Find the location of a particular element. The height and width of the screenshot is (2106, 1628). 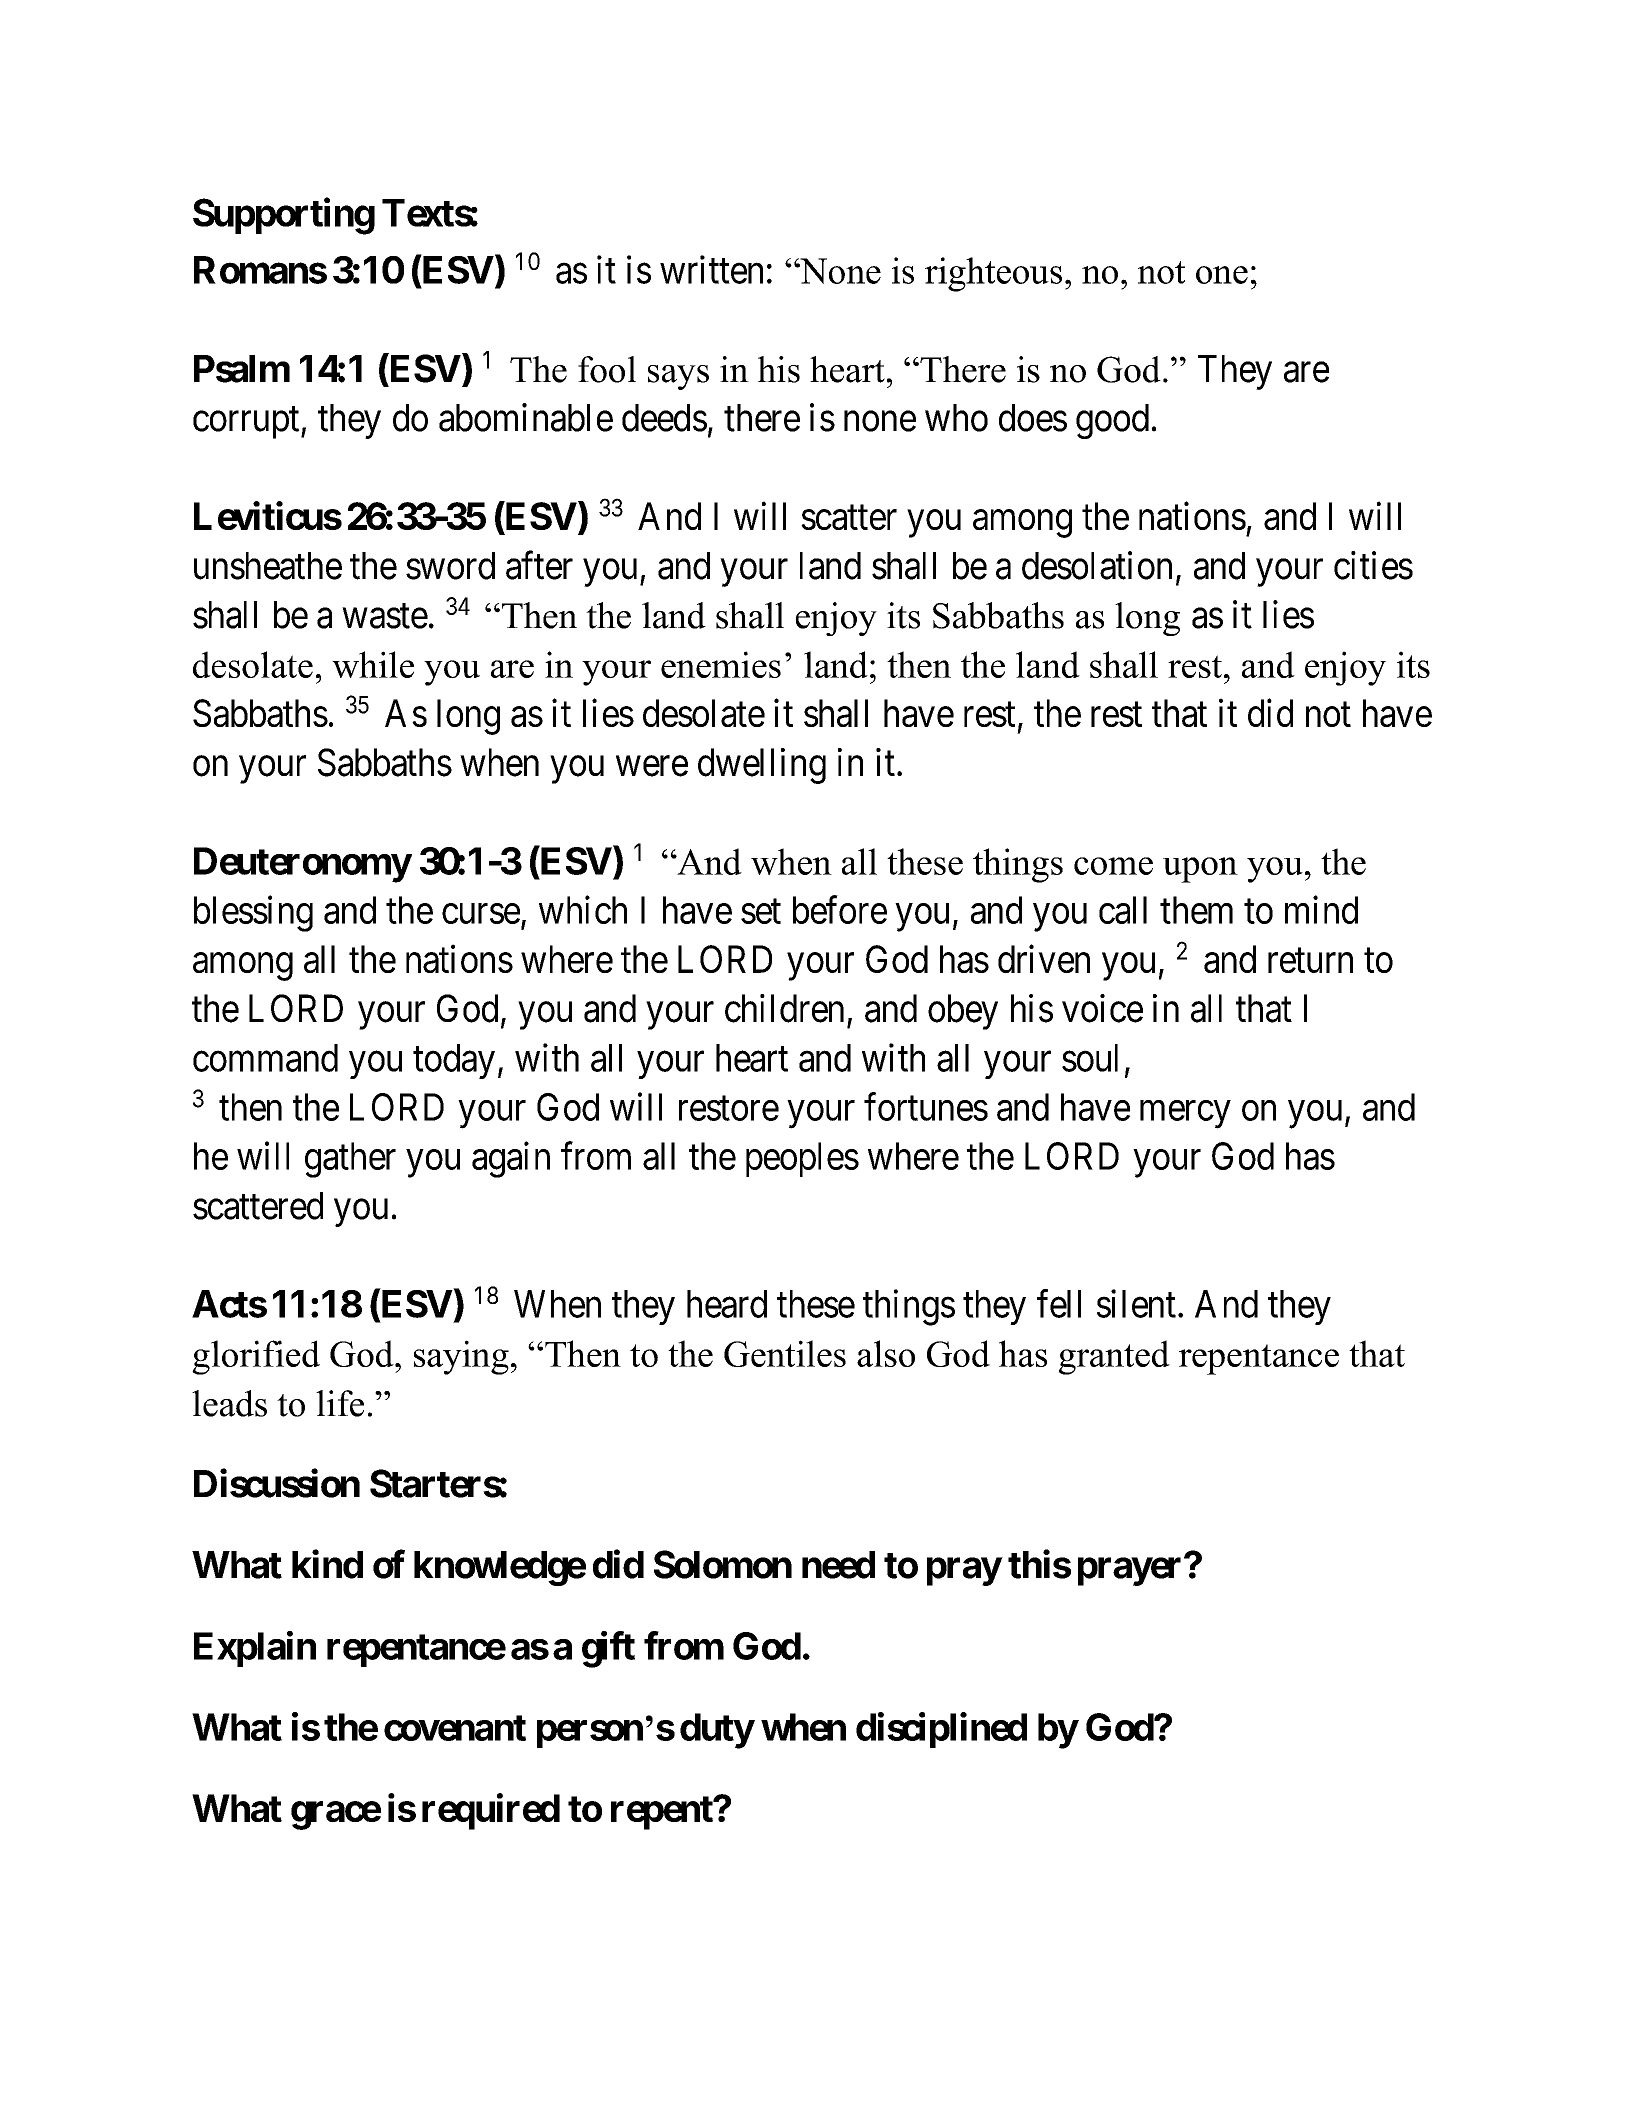

good is located at coordinates (1112, 421).
